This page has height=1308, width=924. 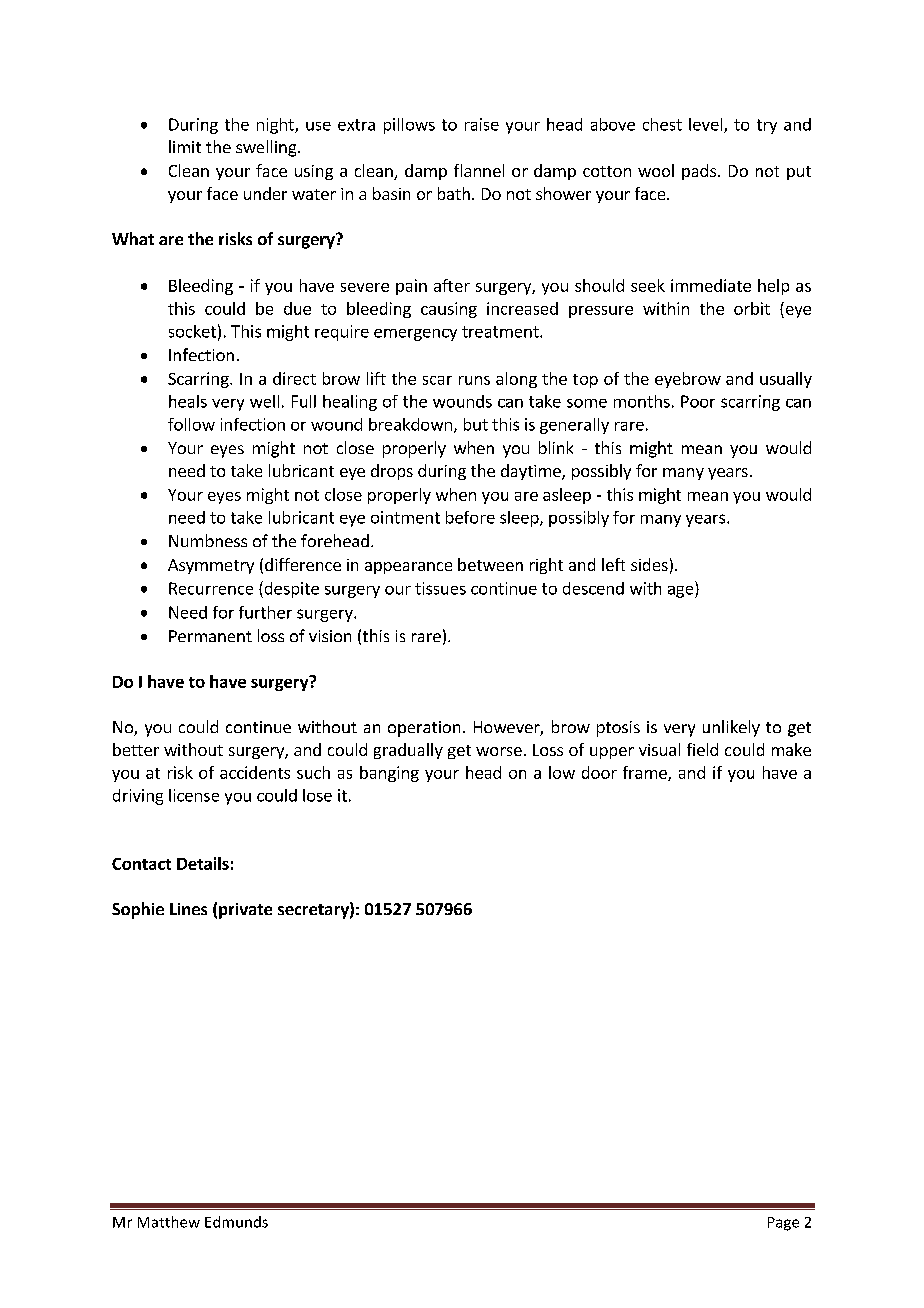 What do you see at coordinates (203, 863) in the page?
I see `Details` at bounding box center [203, 863].
